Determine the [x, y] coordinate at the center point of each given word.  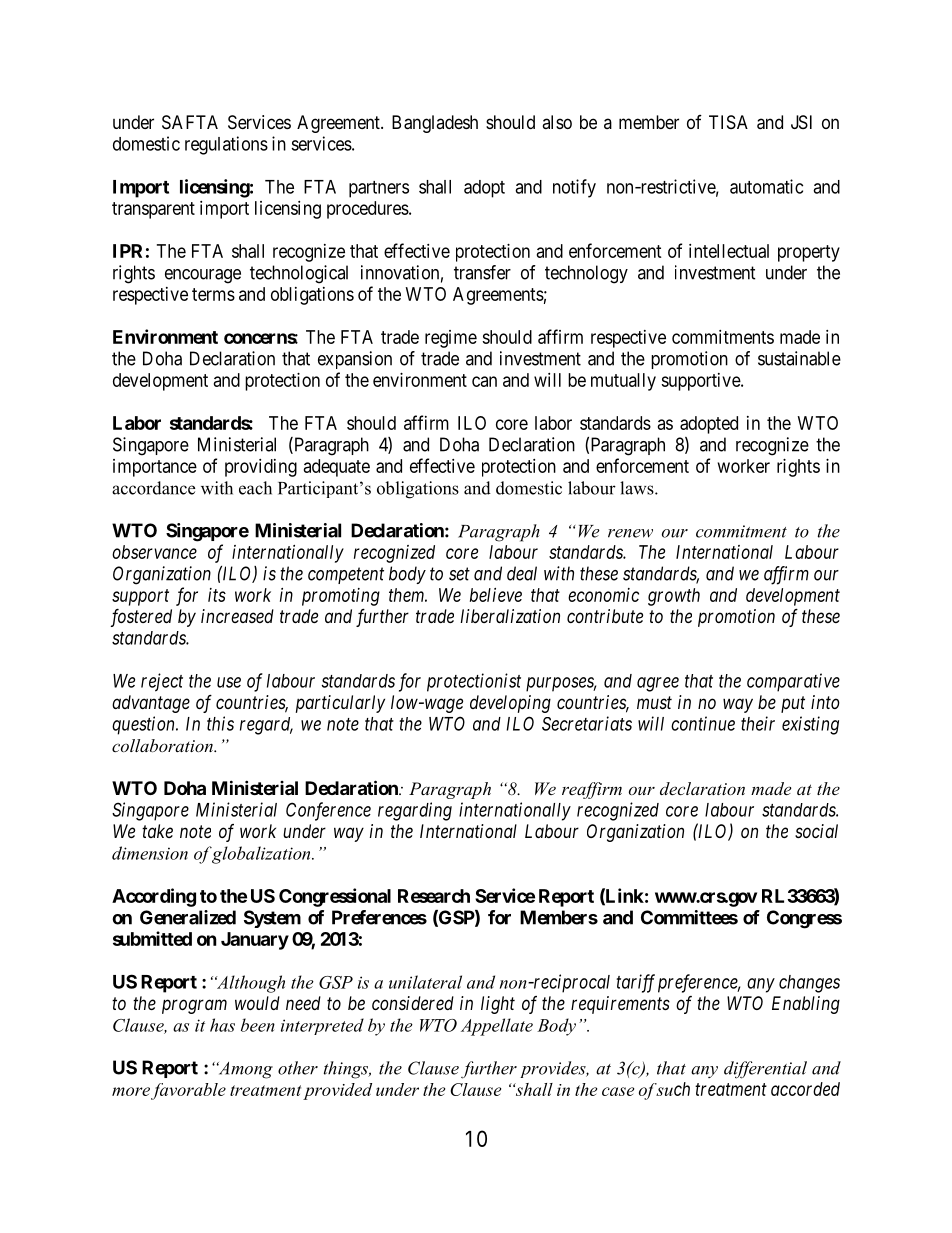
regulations [226, 145]
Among [245, 1070]
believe [496, 595]
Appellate [497, 1027]
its [217, 595]
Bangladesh [435, 124]
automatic [766, 186]
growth [674, 597]
